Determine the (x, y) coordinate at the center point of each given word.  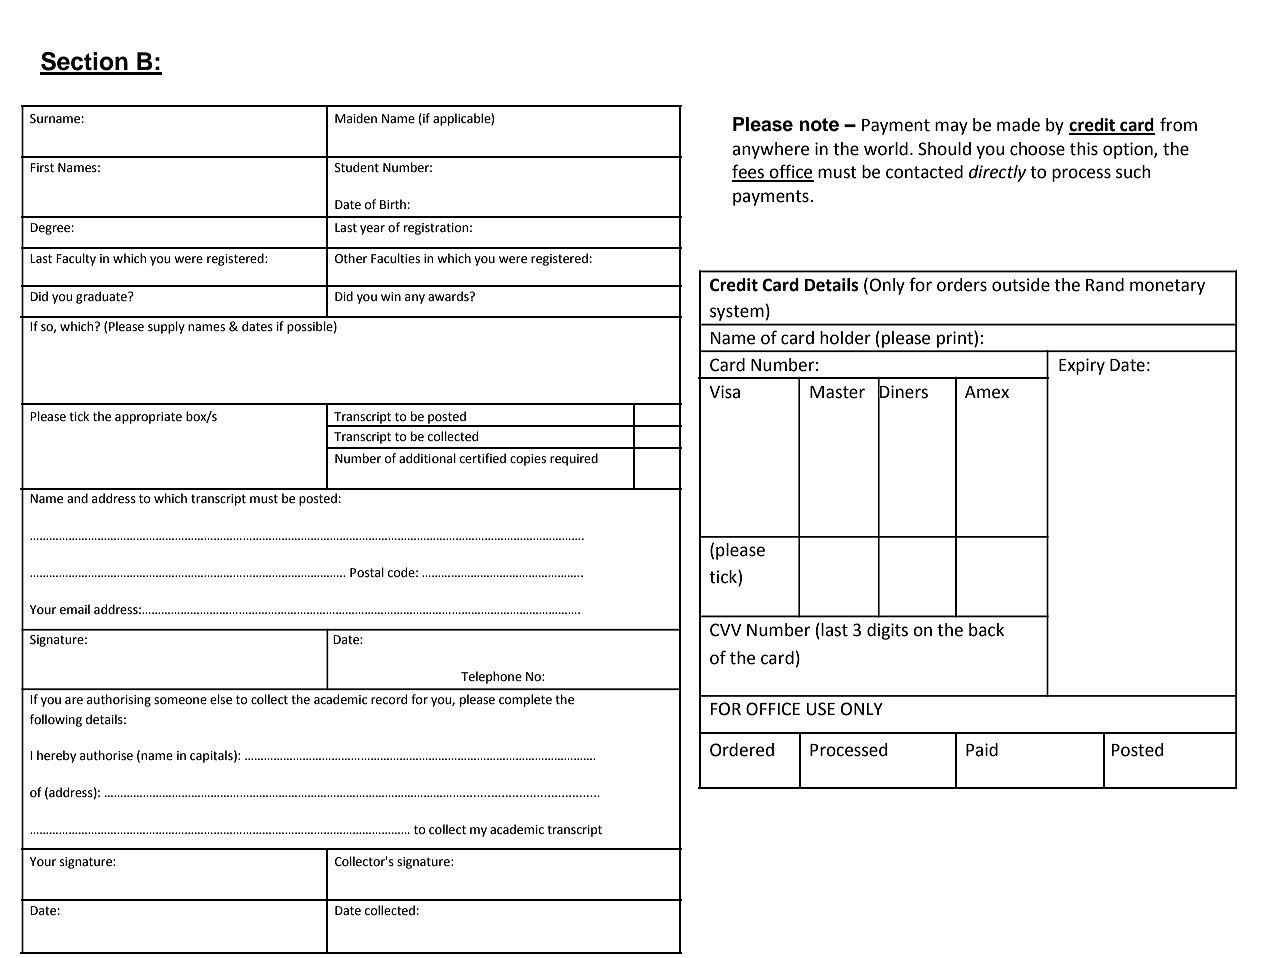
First (42, 168)
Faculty (76, 259)
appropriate (148, 418)
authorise (106, 755)
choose (1037, 149)
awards (449, 296)
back (986, 630)
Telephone (491, 677)
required (574, 459)
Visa (724, 392)
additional (427, 458)
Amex (987, 392)
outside (1021, 285)
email (75, 609)
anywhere (770, 150)
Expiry (1082, 366)
